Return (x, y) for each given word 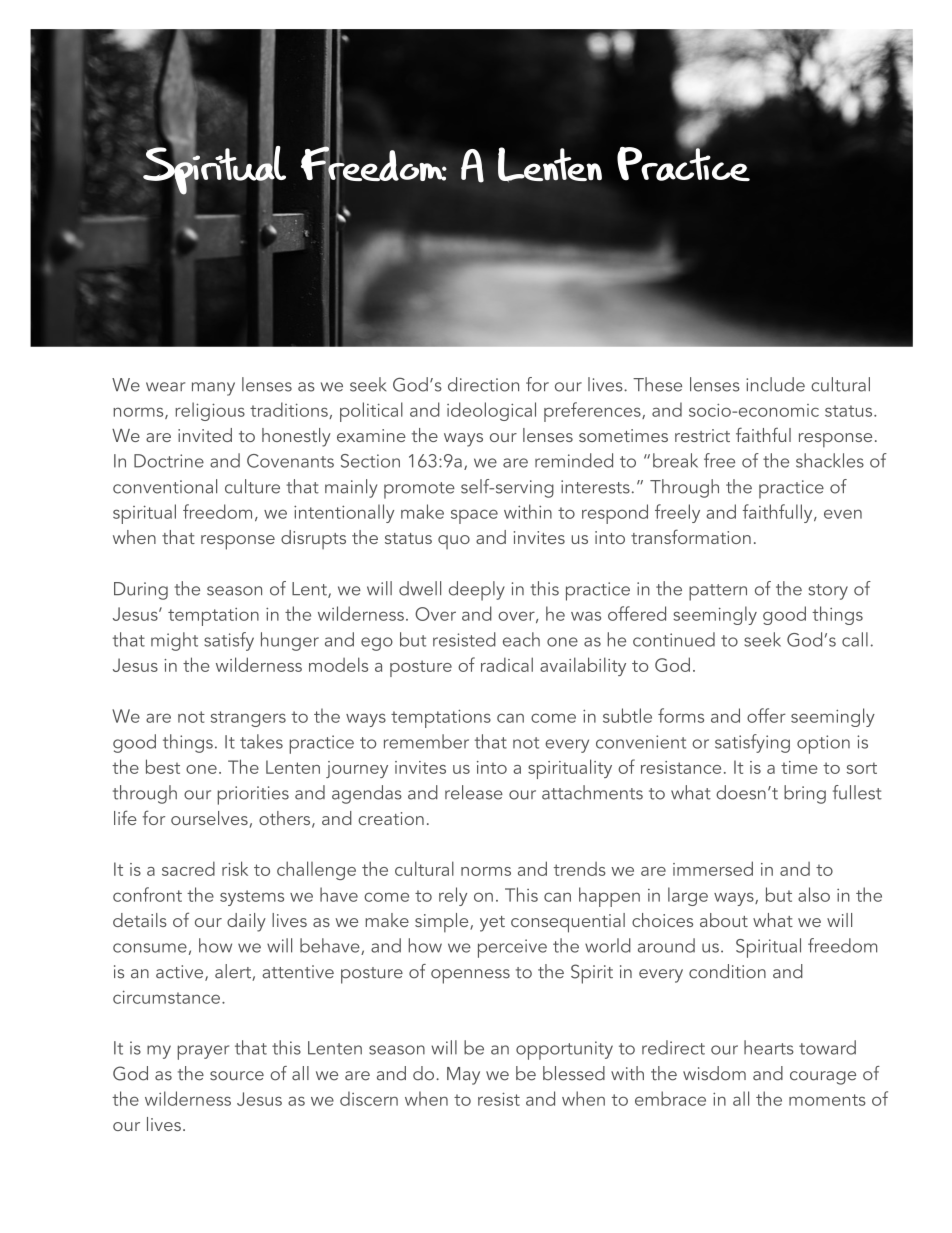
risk (235, 868)
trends (580, 869)
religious (210, 411)
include (775, 384)
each (521, 639)
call (855, 639)
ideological (491, 411)
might (174, 641)
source (237, 1076)
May (463, 1076)
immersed (713, 868)
